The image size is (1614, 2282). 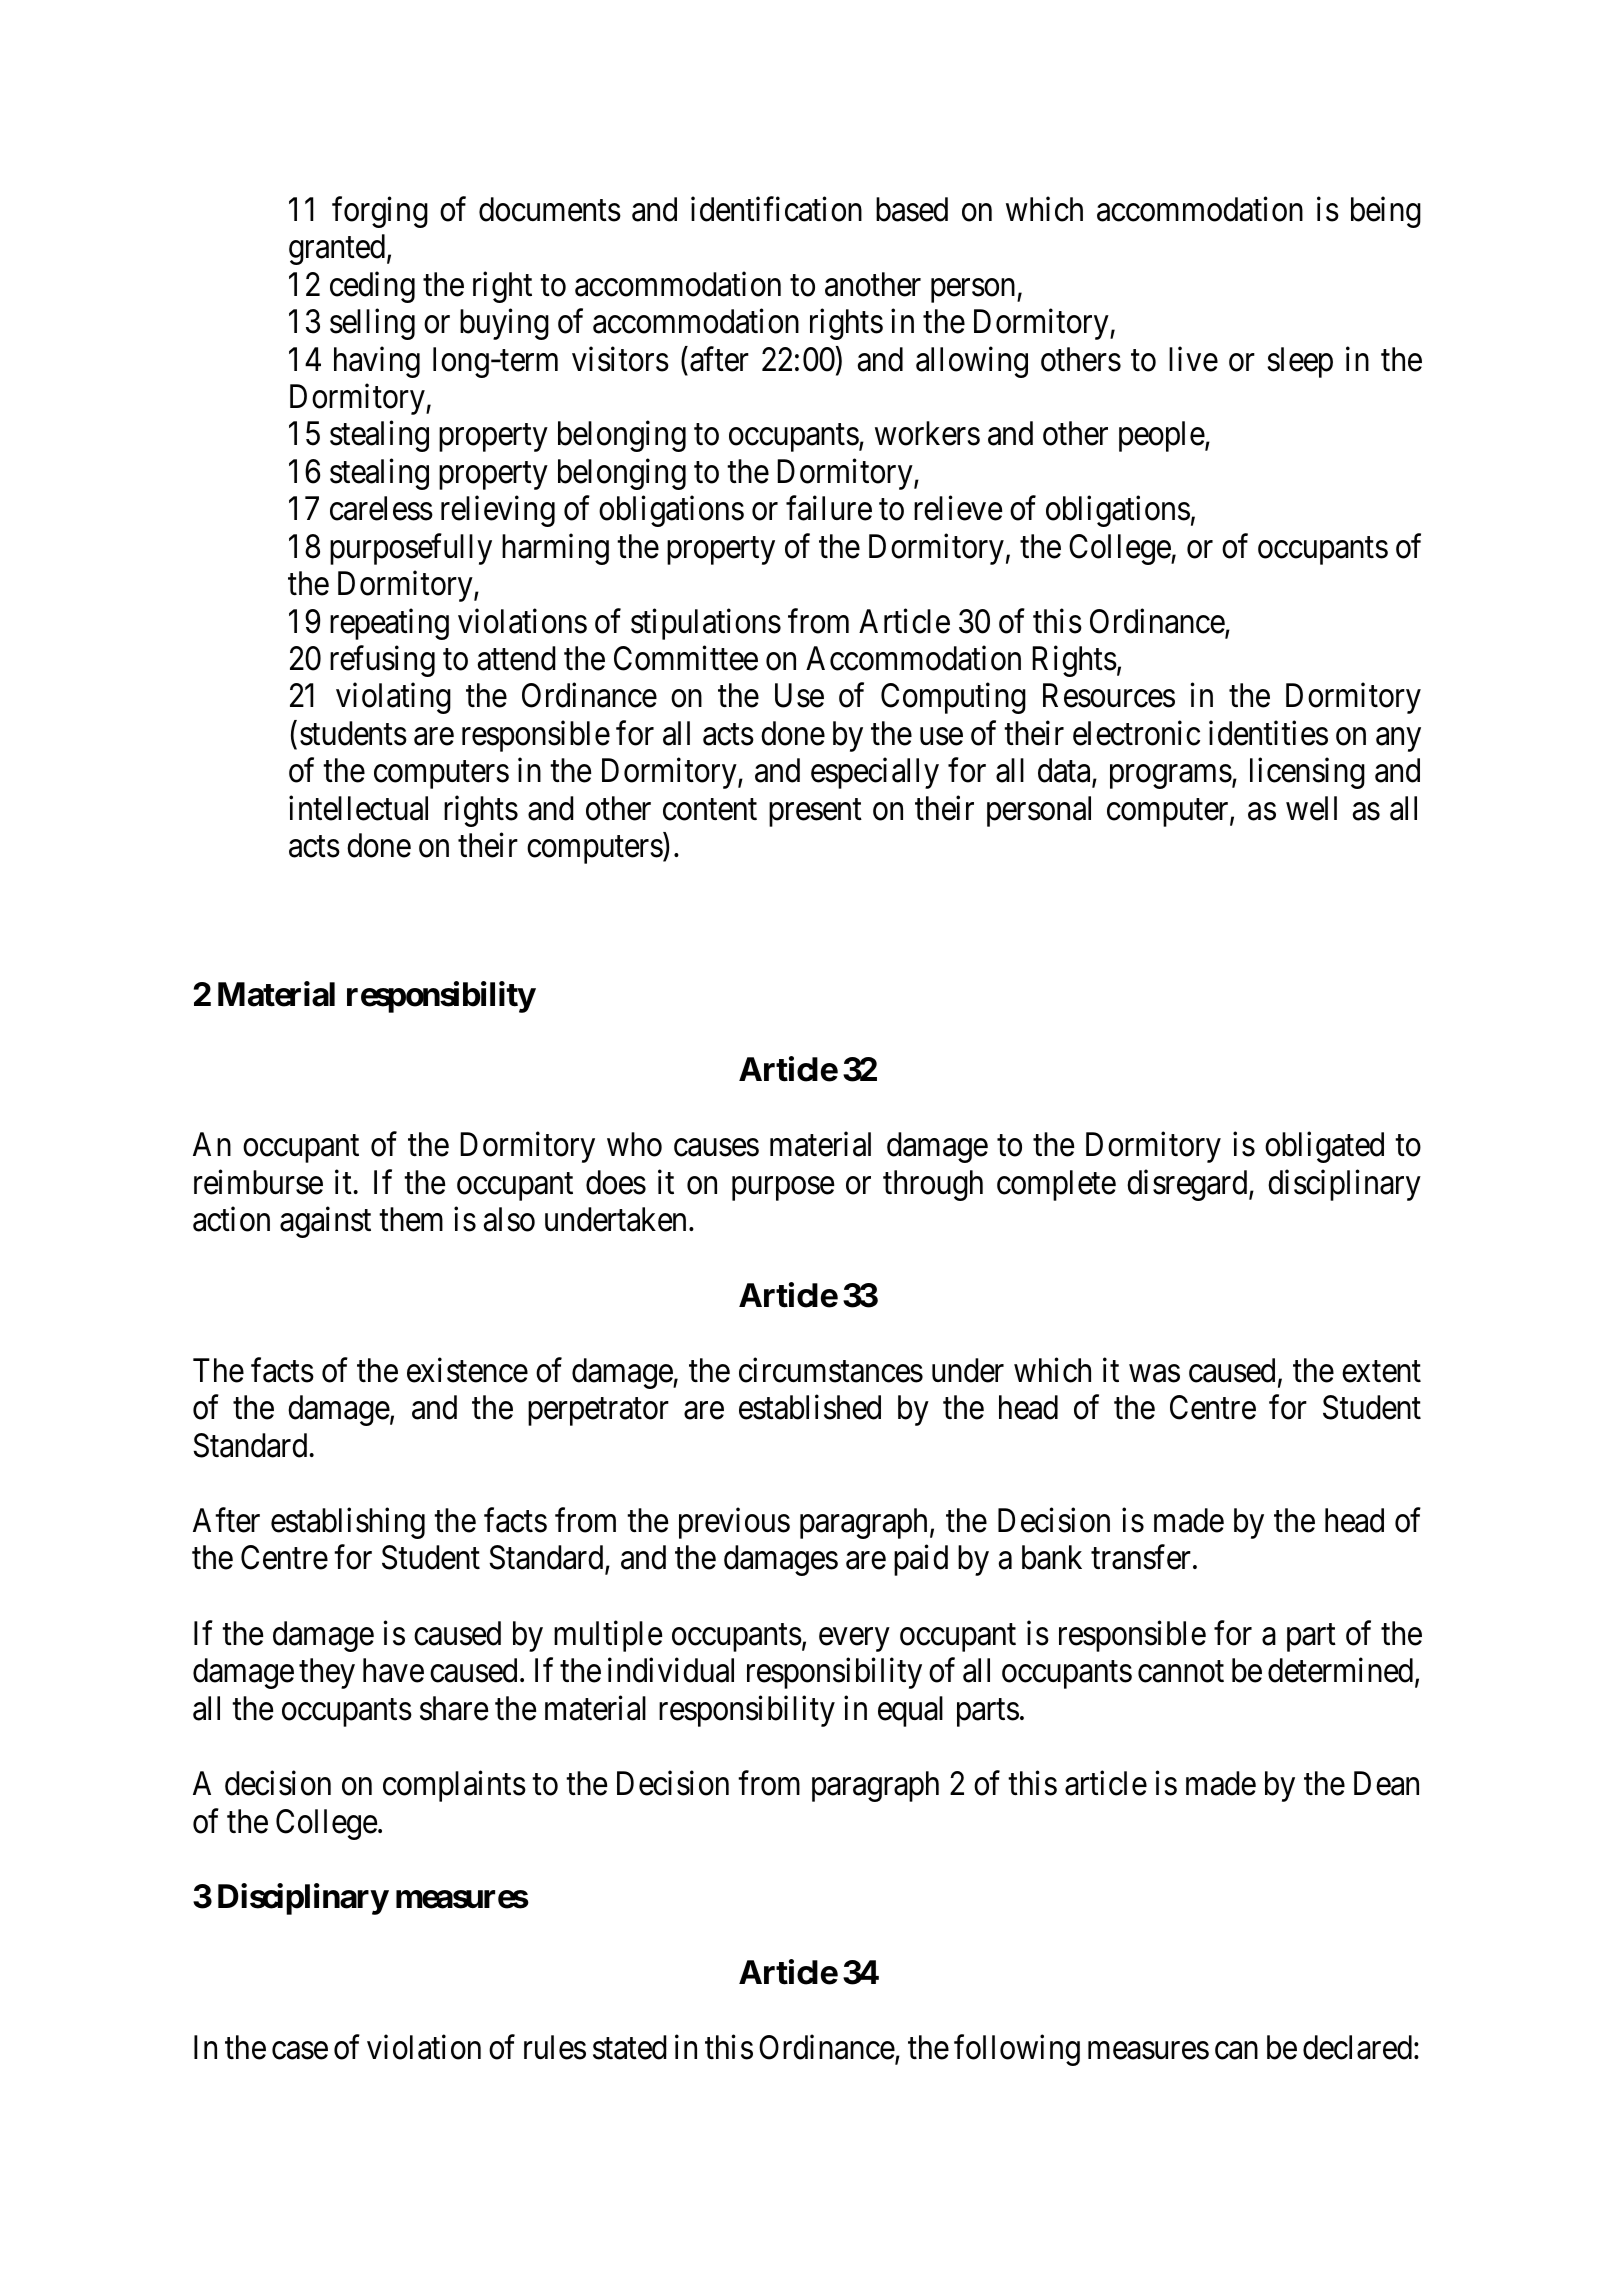 I want to click on identification, so click(x=776, y=209).
